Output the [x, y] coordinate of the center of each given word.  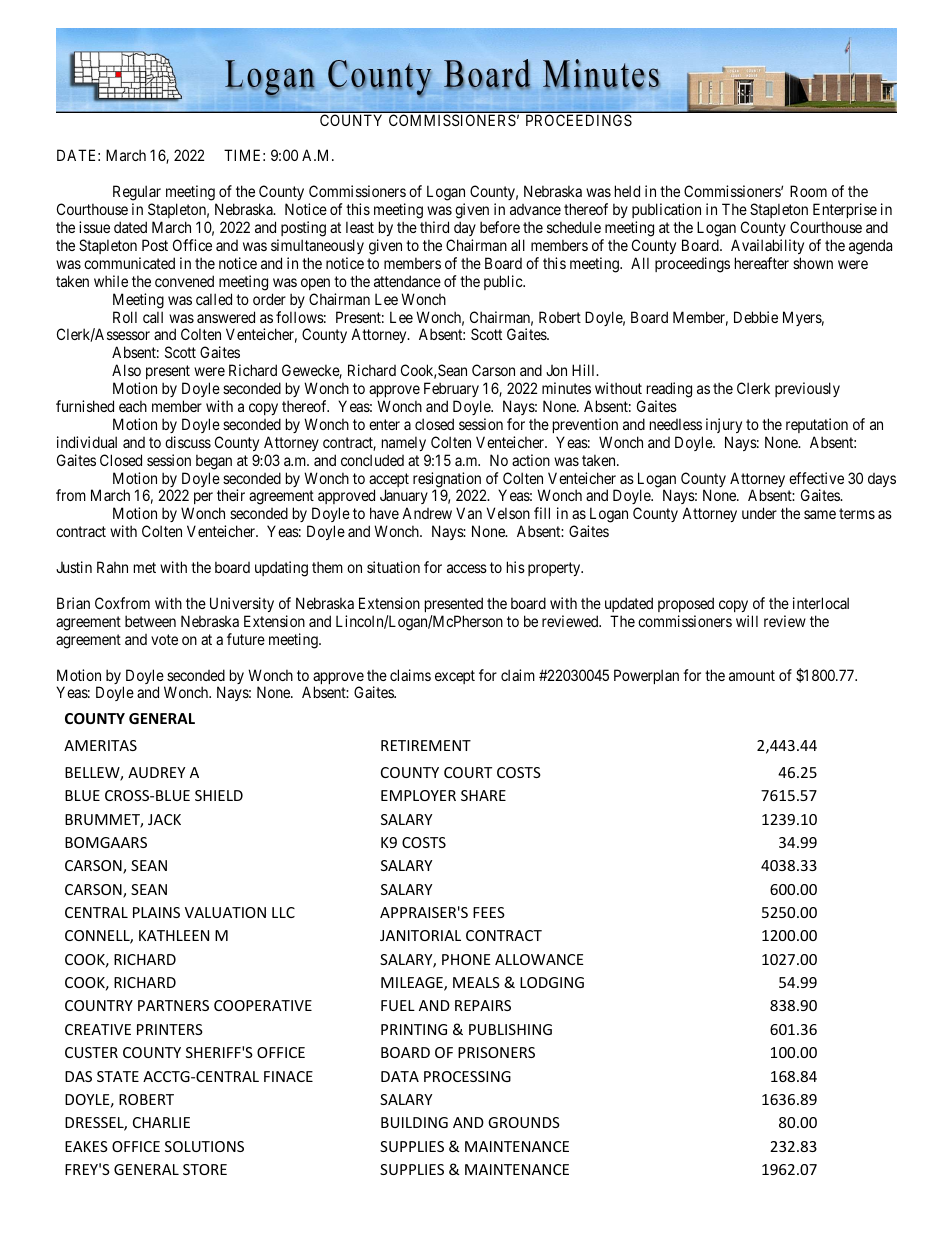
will [747, 621]
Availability [767, 246]
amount [752, 675]
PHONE [466, 959]
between [150, 621]
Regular [137, 193]
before [500, 227]
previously [807, 389]
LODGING [552, 982]
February [451, 389]
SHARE [483, 795]
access [467, 568]
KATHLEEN [174, 935]
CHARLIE [161, 1122]
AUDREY [156, 772]
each [133, 406]
